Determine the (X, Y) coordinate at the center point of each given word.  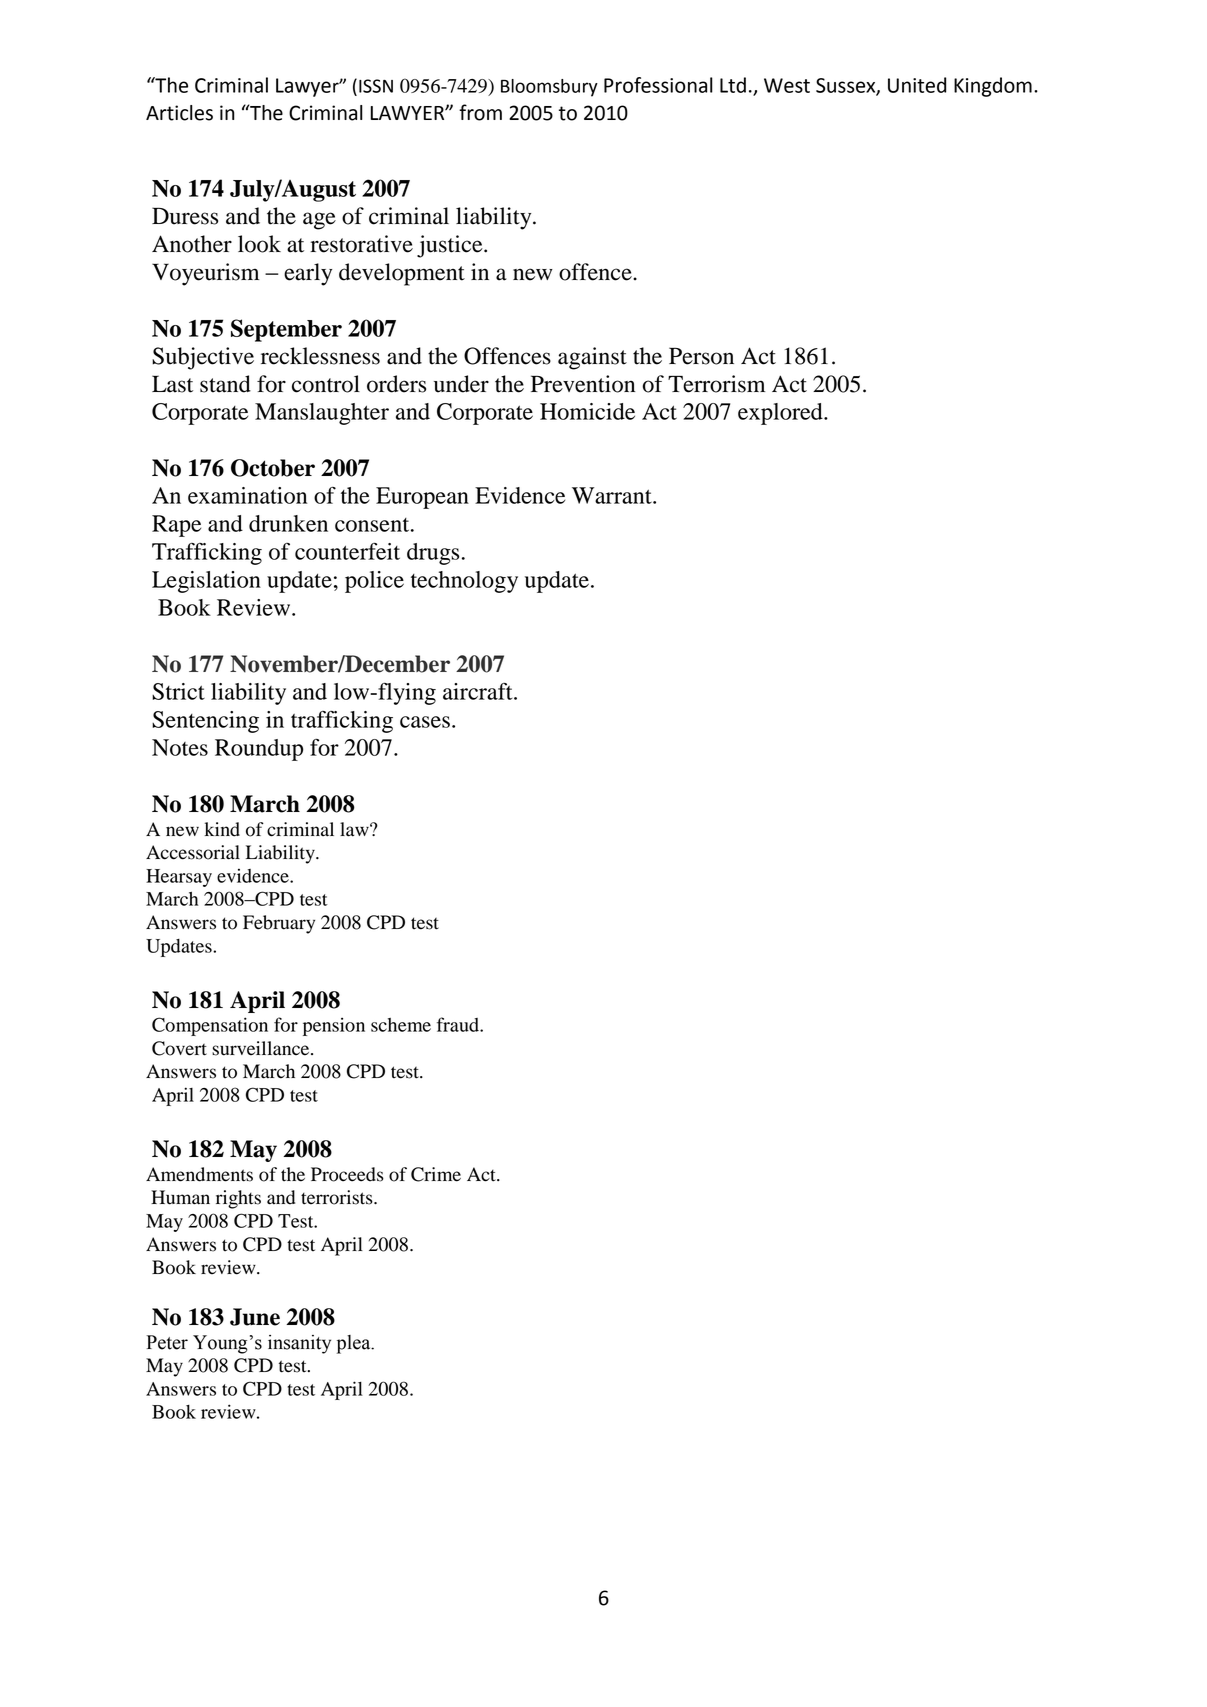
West (787, 85)
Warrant (613, 495)
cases (425, 722)
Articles (179, 113)
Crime (436, 1174)
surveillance (262, 1048)
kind (222, 829)
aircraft (479, 691)
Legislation (206, 582)
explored (781, 414)
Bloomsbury (549, 88)
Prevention (583, 384)
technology (464, 582)
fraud (459, 1024)
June (255, 1317)
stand (225, 384)
